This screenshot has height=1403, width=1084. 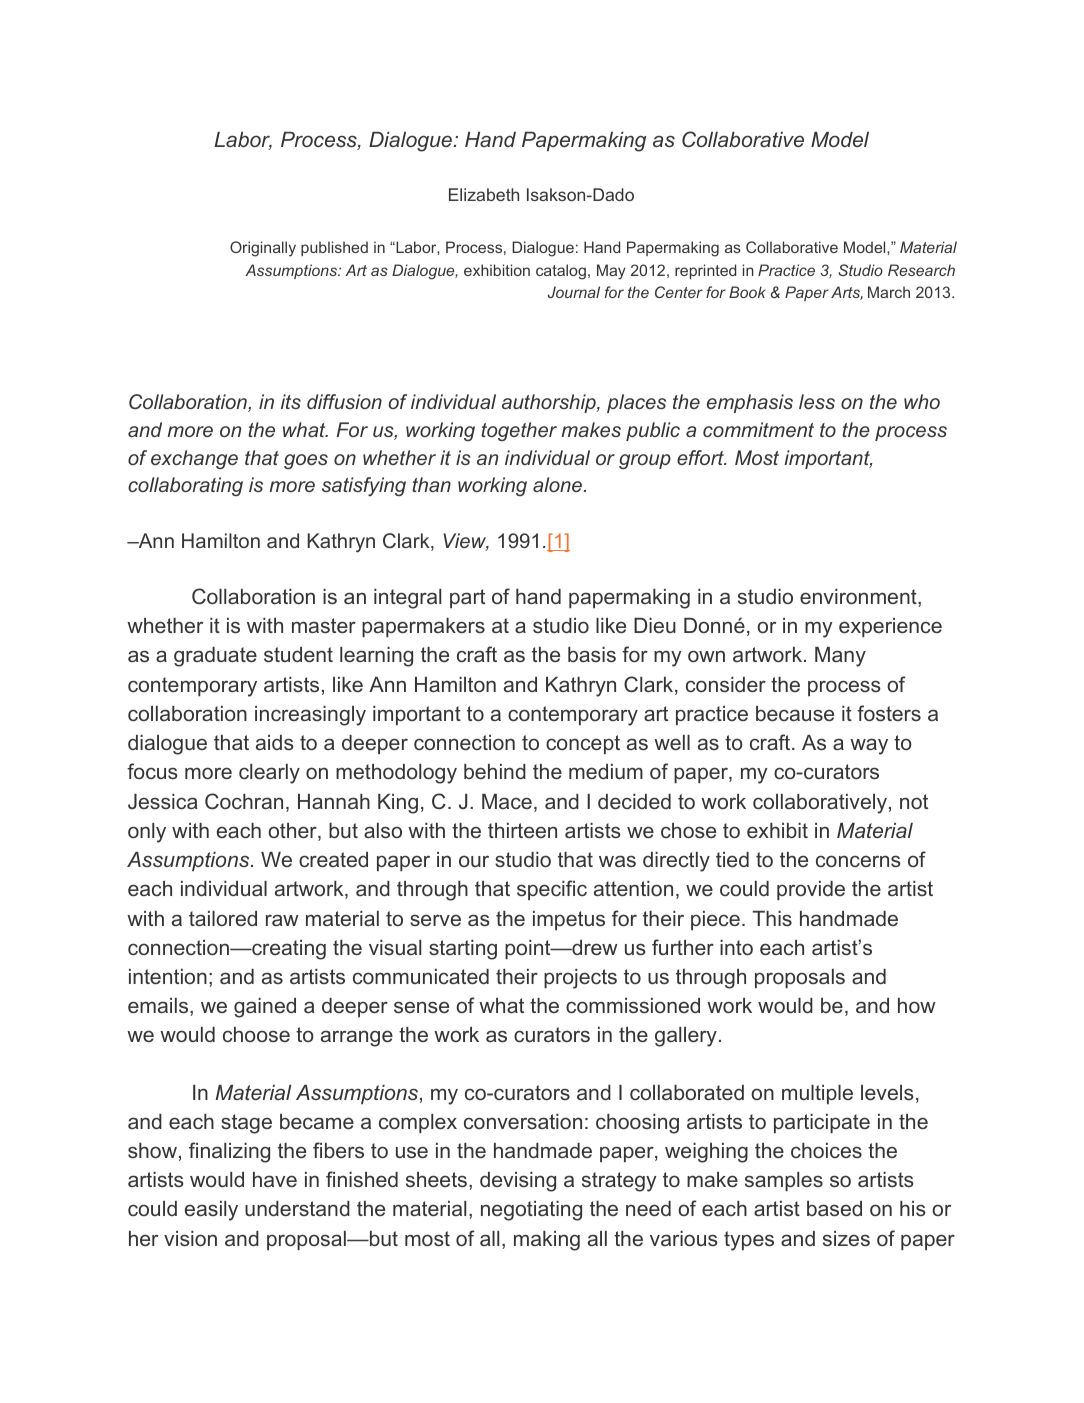 What do you see at coordinates (531, 1211) in the screenshot?
I see `negotiating` at bounding box center [531, 1211].
